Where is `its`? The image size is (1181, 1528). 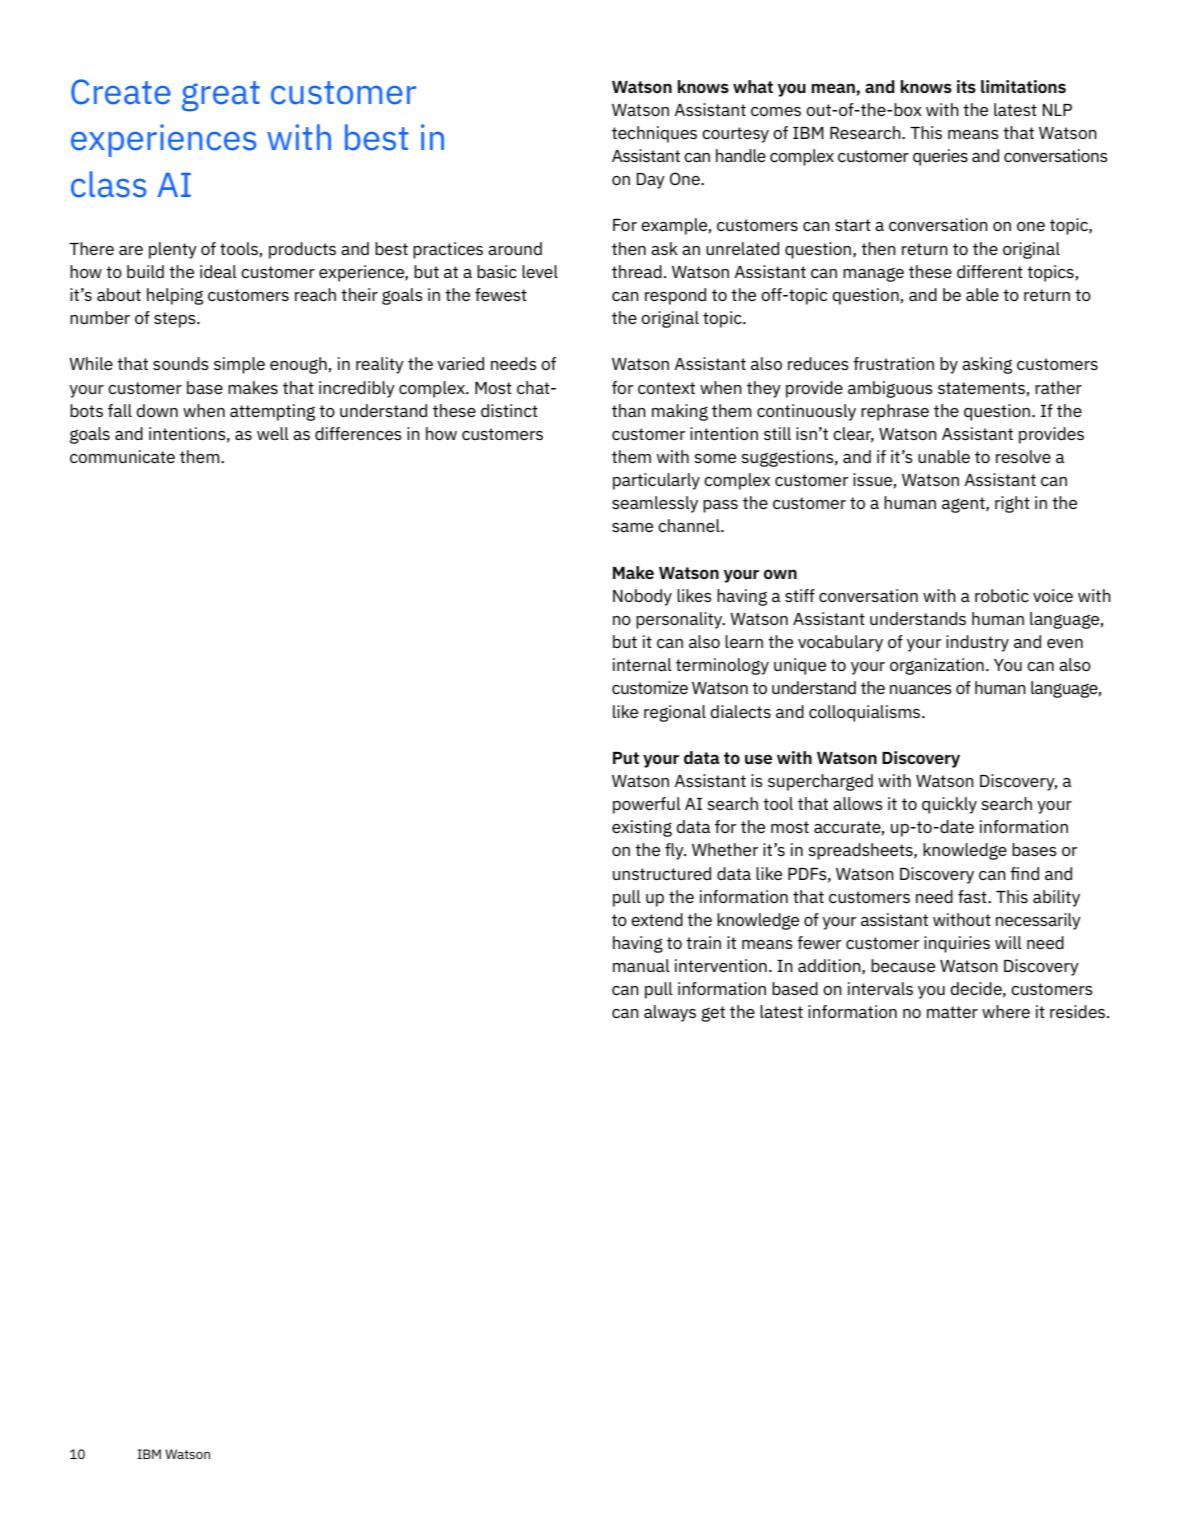 its is located at coordinates (966, 87).
